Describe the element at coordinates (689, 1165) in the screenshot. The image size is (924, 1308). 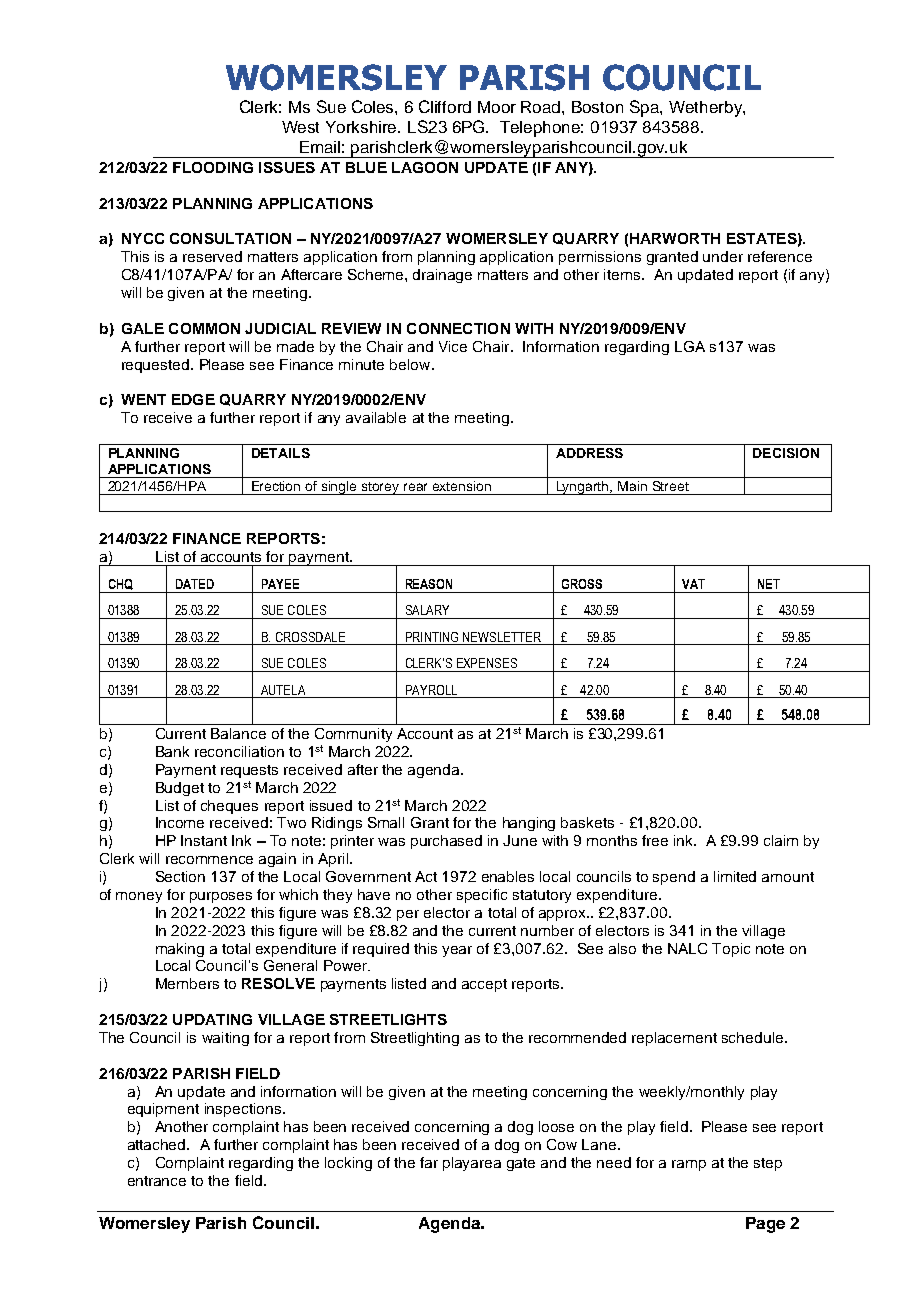
I see `ramp` at that location.
